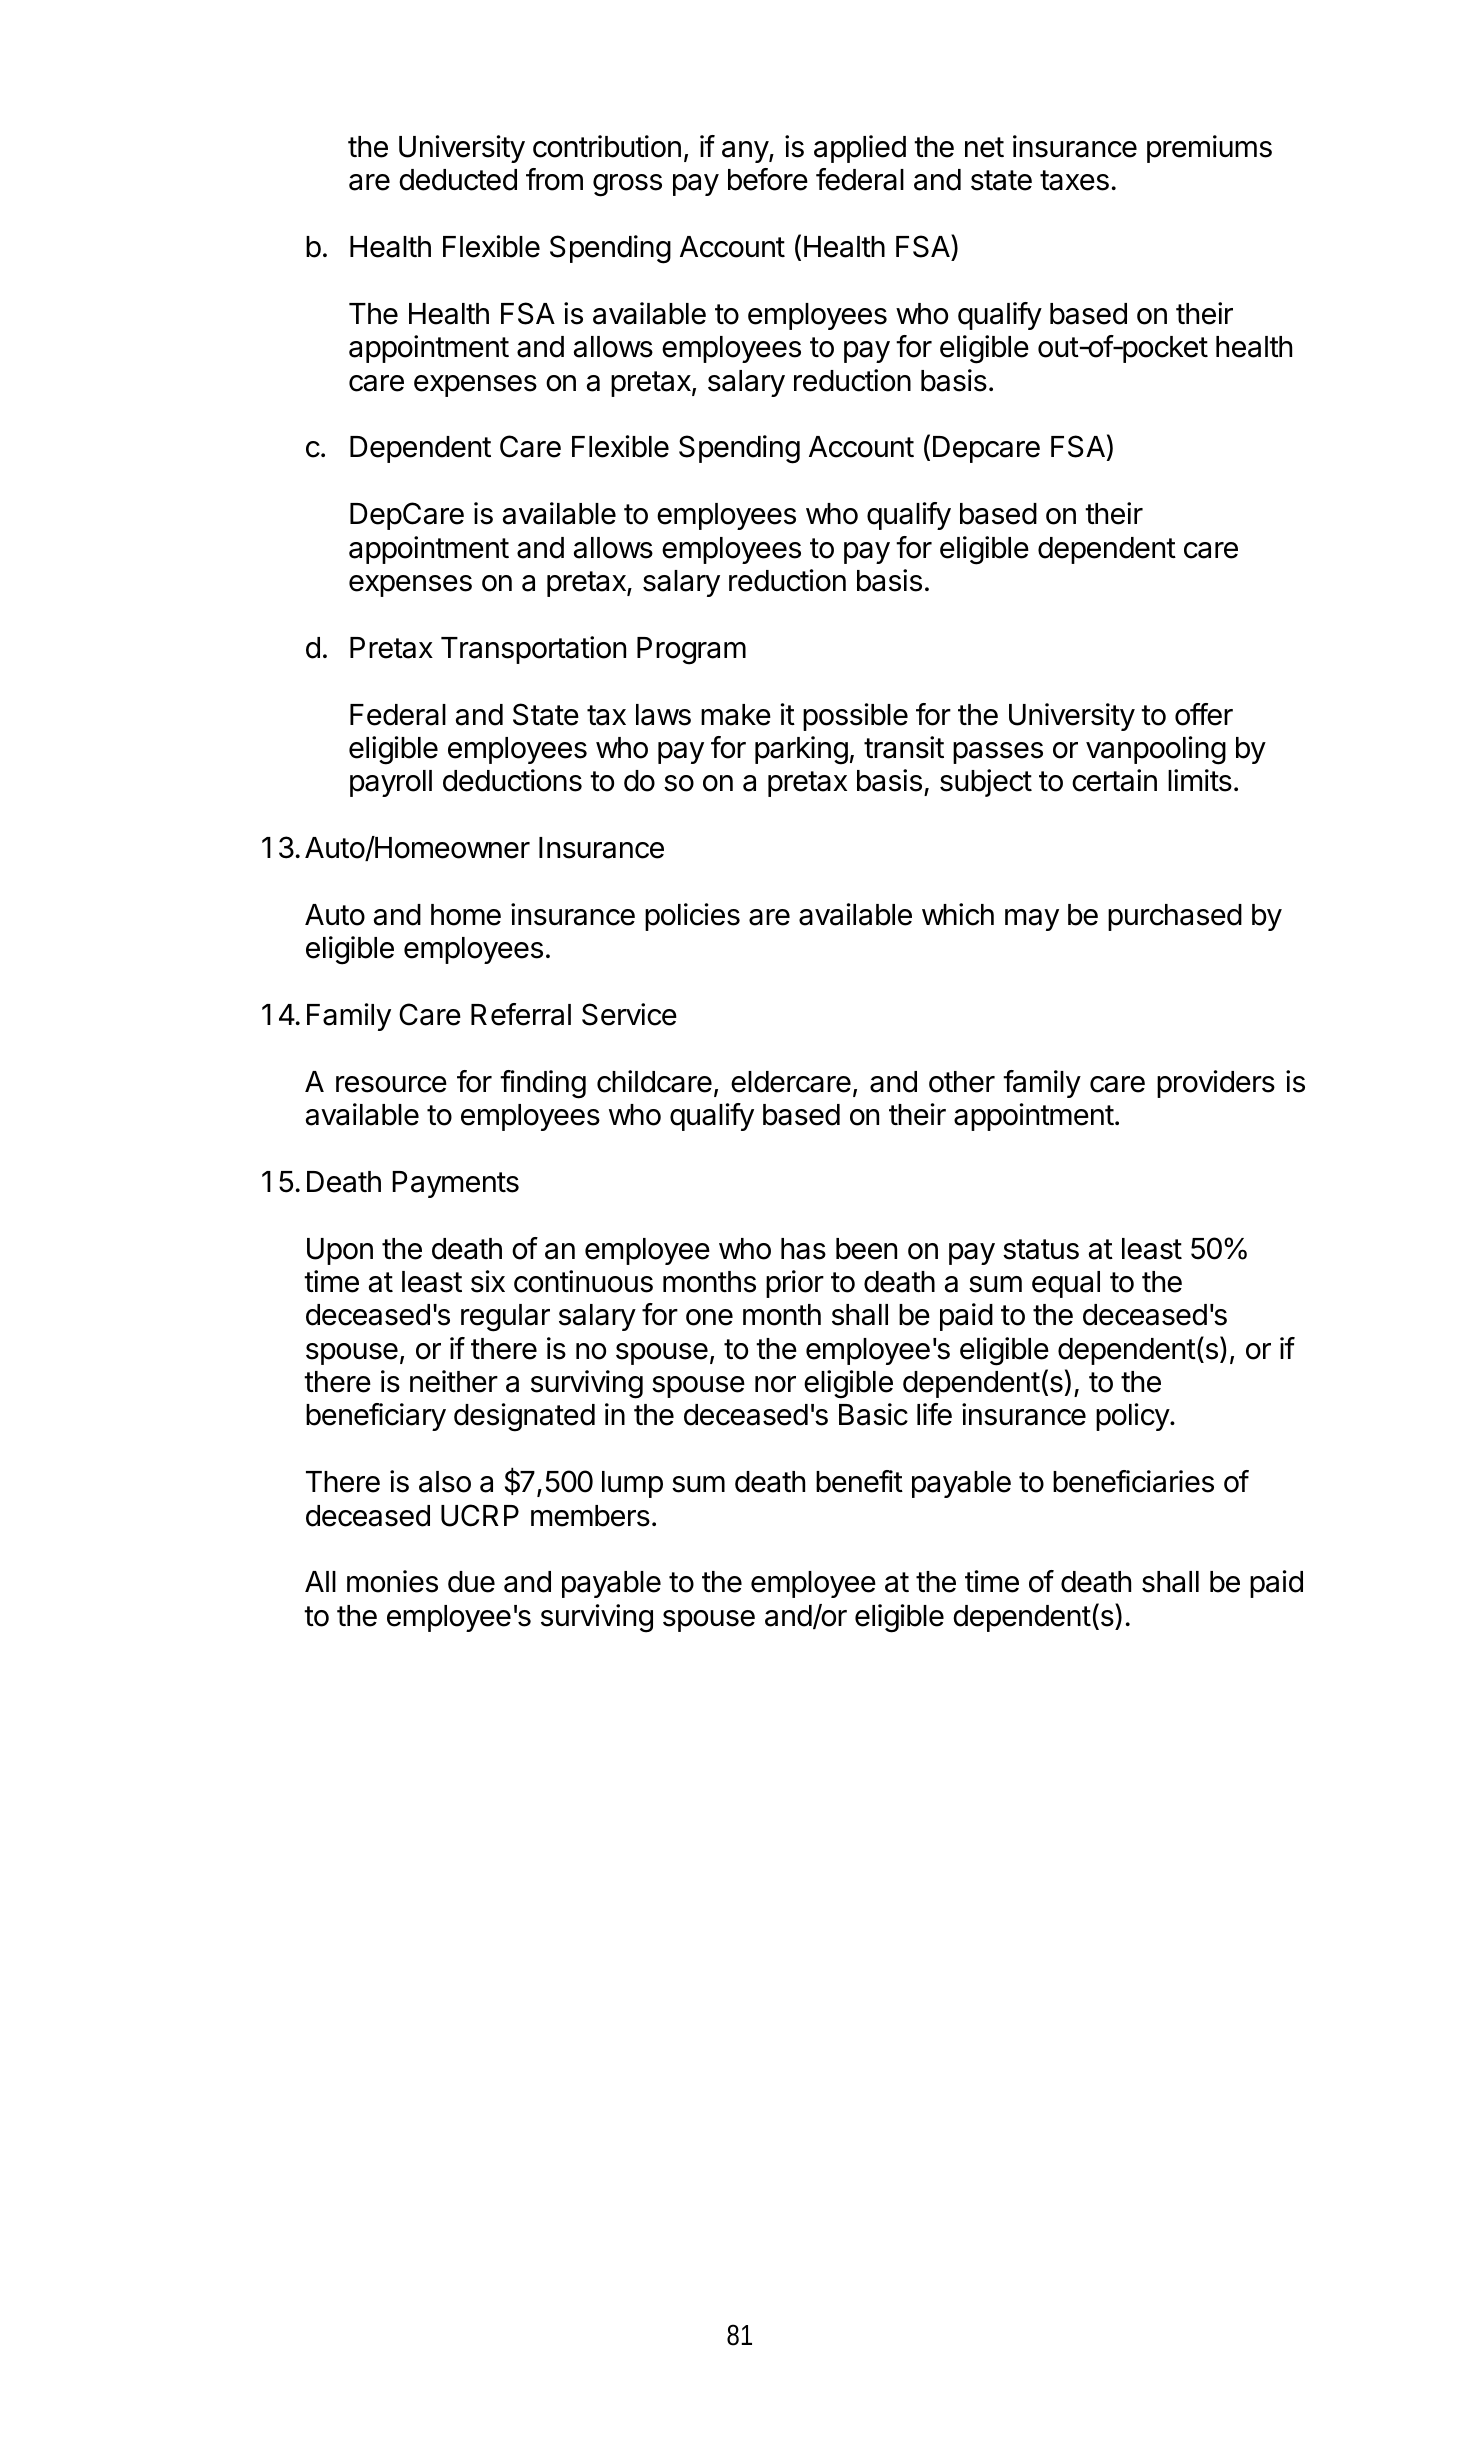  Describe the element at coordinates (1216, 1084) in the screenshot. I see `providers` at that location.
